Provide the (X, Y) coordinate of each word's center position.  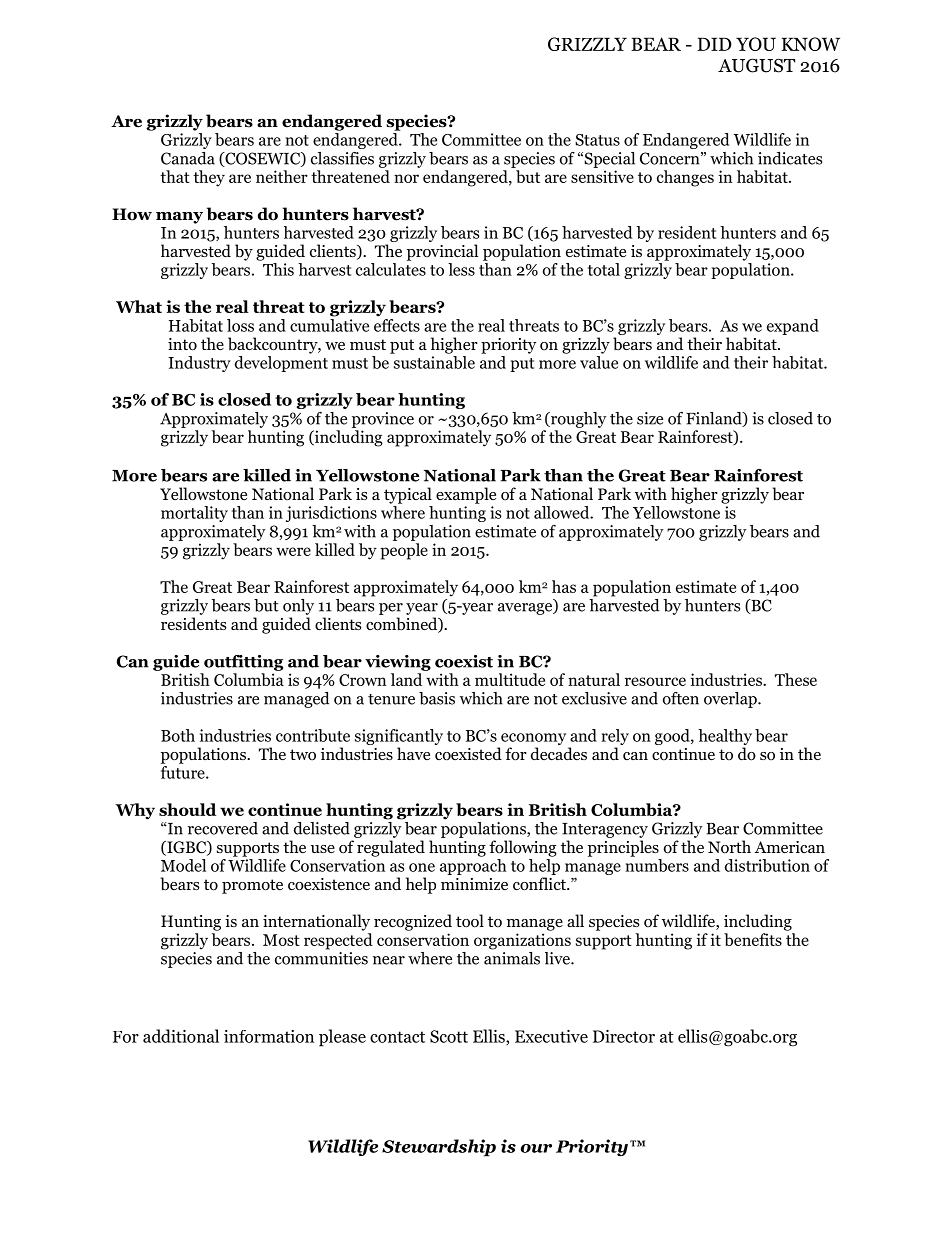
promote (252, 886)
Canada (188, 158)
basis (437, 698)
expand (793, 327)
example (466, 495)
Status (597, 140)
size (650, 418)
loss (240, 325)
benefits (753, 939)
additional (181, 1036)
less (461, 269)
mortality (194, 514)
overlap (731, 700)
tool (470, 921)
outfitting (243, 663)
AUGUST (756, 65)
